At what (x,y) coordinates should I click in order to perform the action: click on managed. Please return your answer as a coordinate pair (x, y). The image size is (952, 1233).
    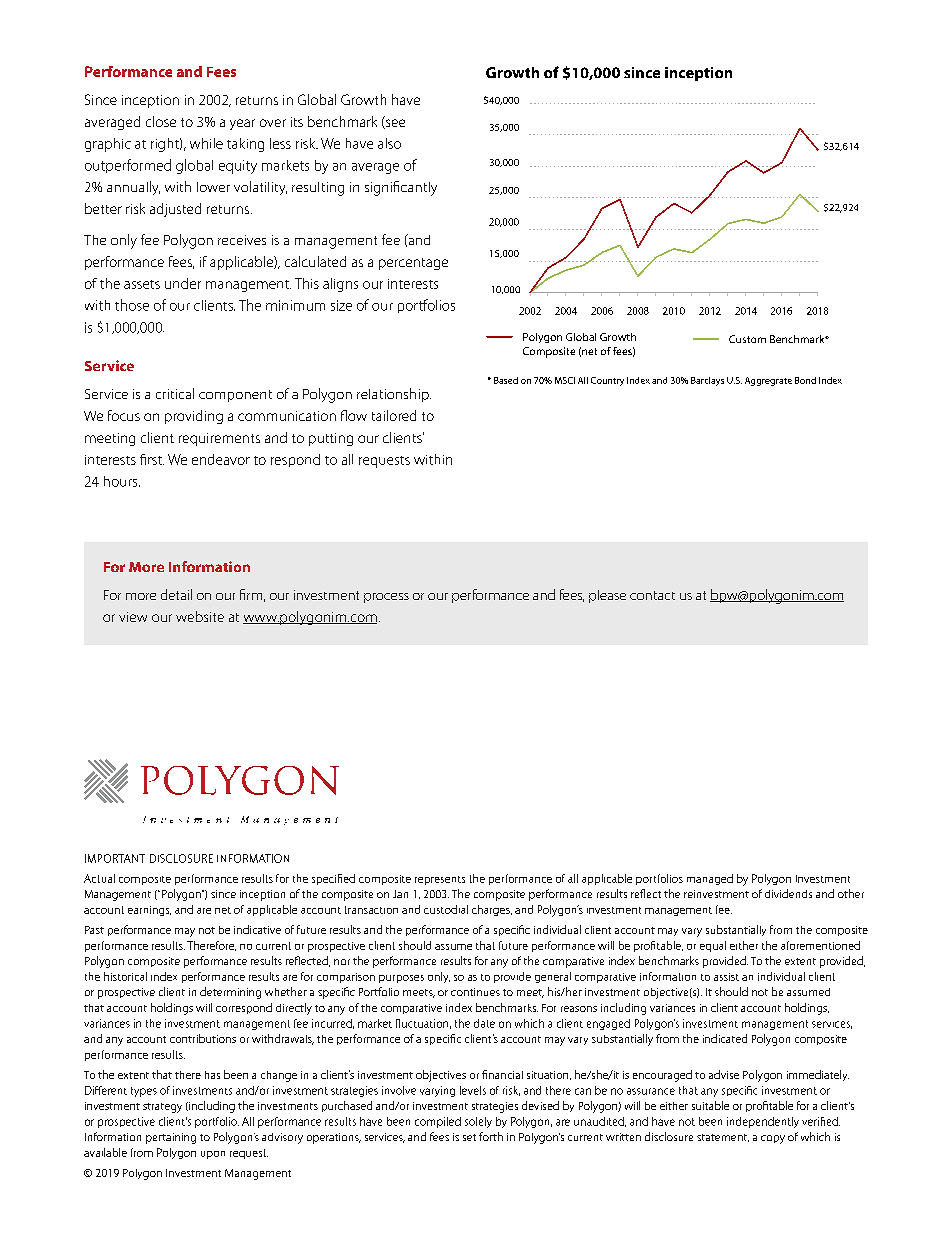
    Looking at the image, I should click on (710, 879).
